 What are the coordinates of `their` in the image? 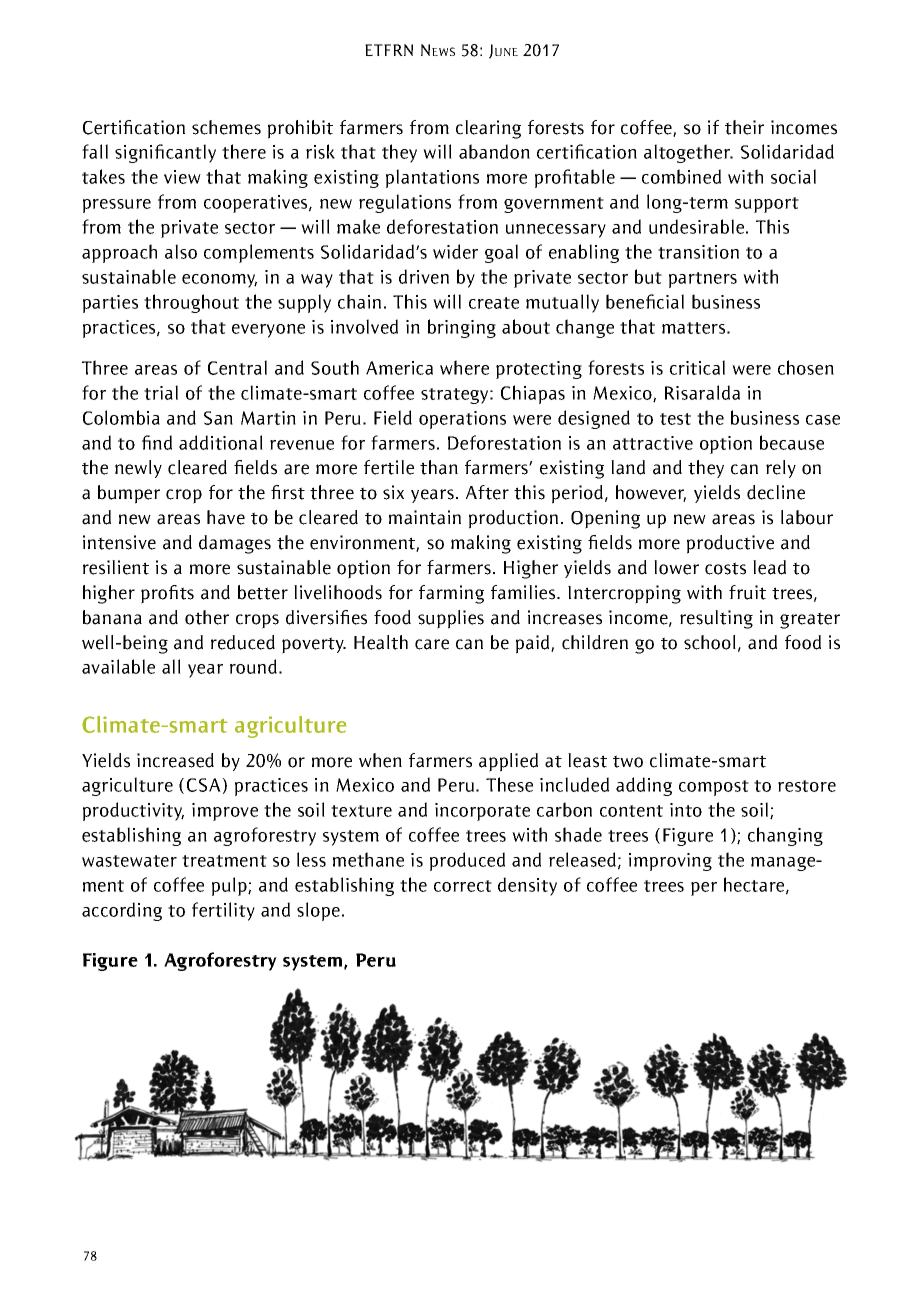 It's located at (744, 127).
